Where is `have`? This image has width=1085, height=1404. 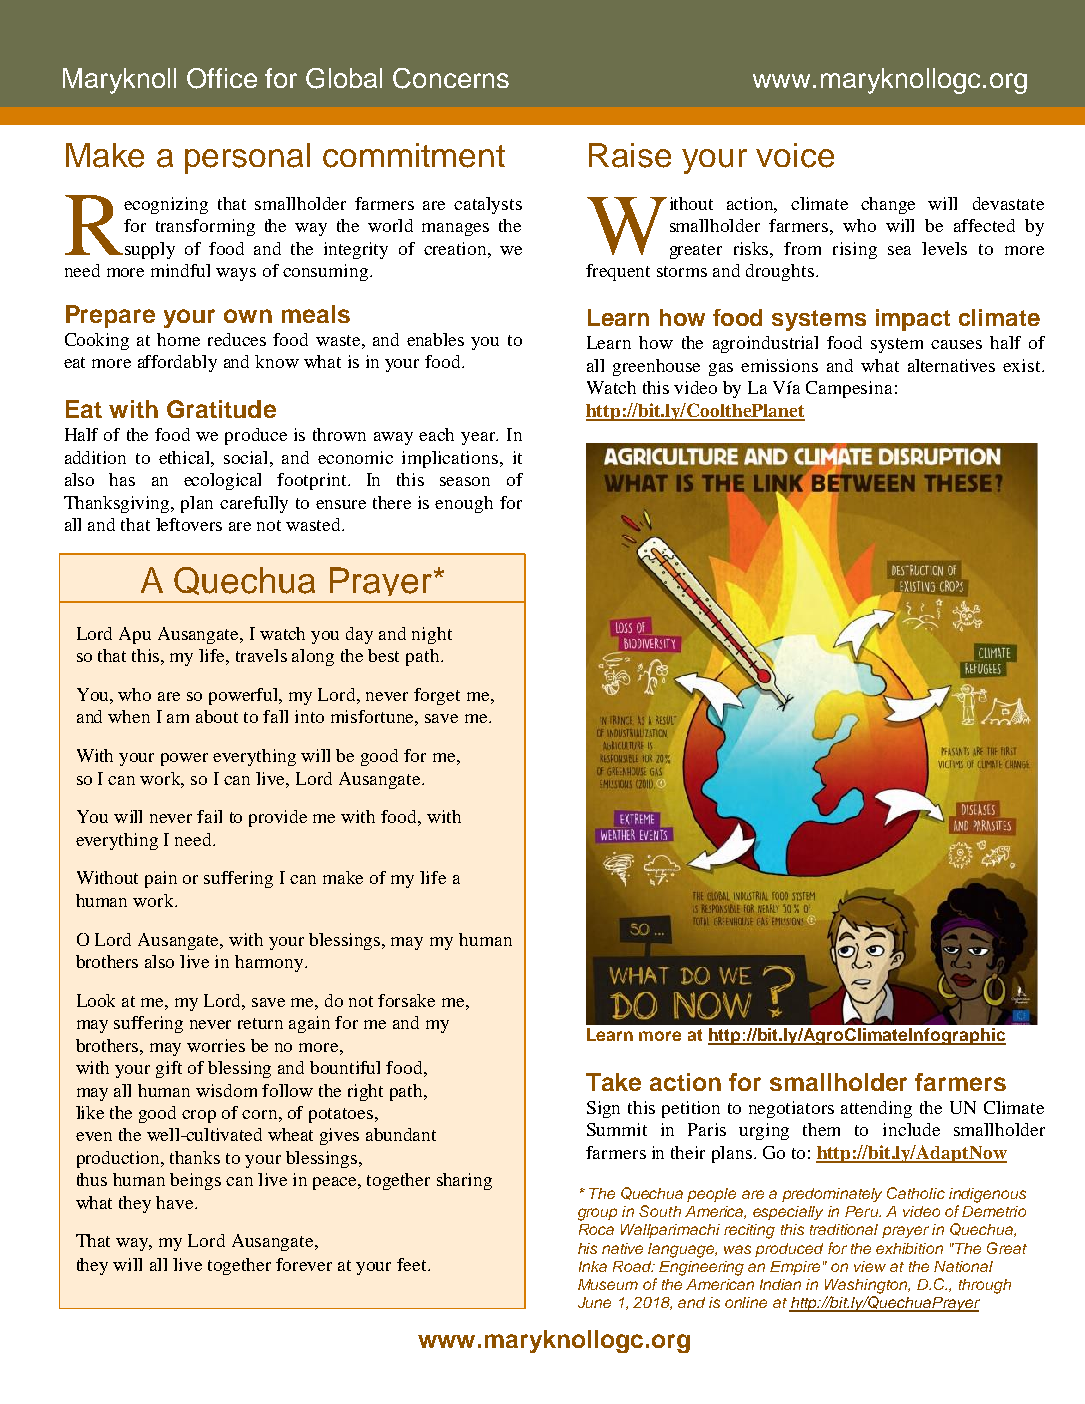 have is located at coordinates (176, 1202).
